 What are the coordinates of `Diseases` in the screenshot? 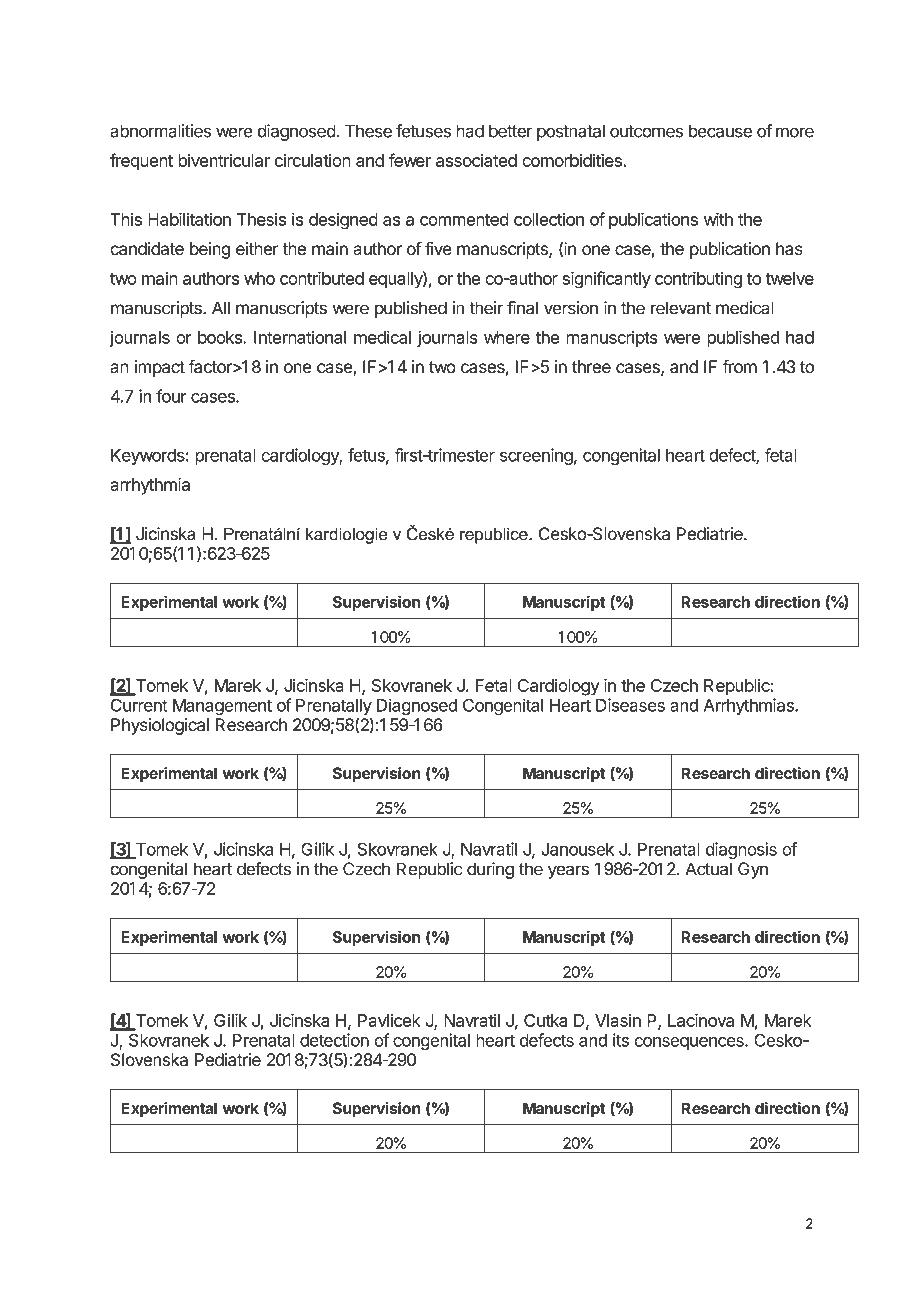 It's located at (630, 705).
